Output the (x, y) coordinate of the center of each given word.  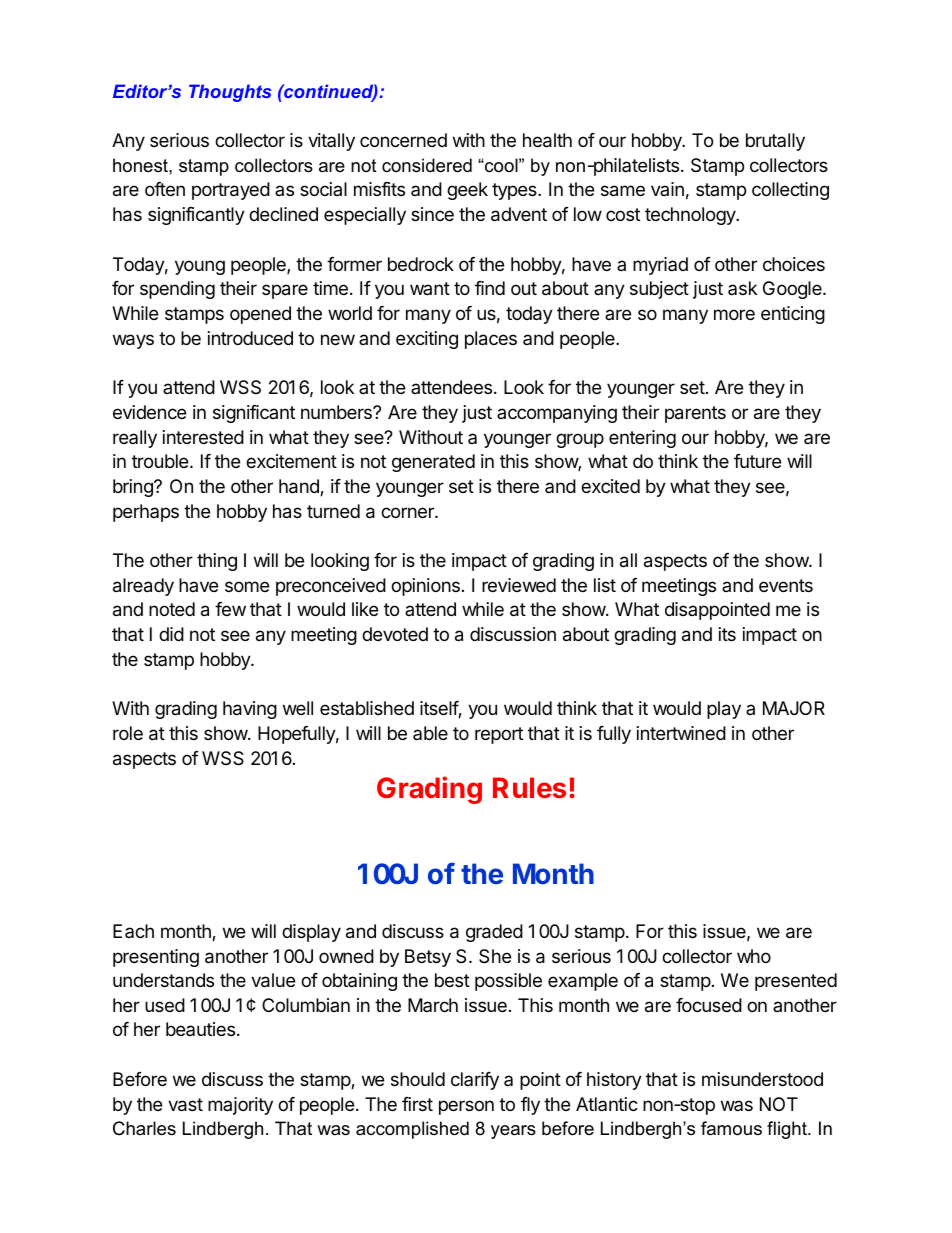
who (754, 956)
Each (133, 931)
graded (494, 933)
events (786, 585)
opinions (425, 587)
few (230, 609)
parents (695, 414)
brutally (775, 142)
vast (185, 1105)
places (491, 340)
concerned (403, 140)
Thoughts (230, 93)
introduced (250, 338)
